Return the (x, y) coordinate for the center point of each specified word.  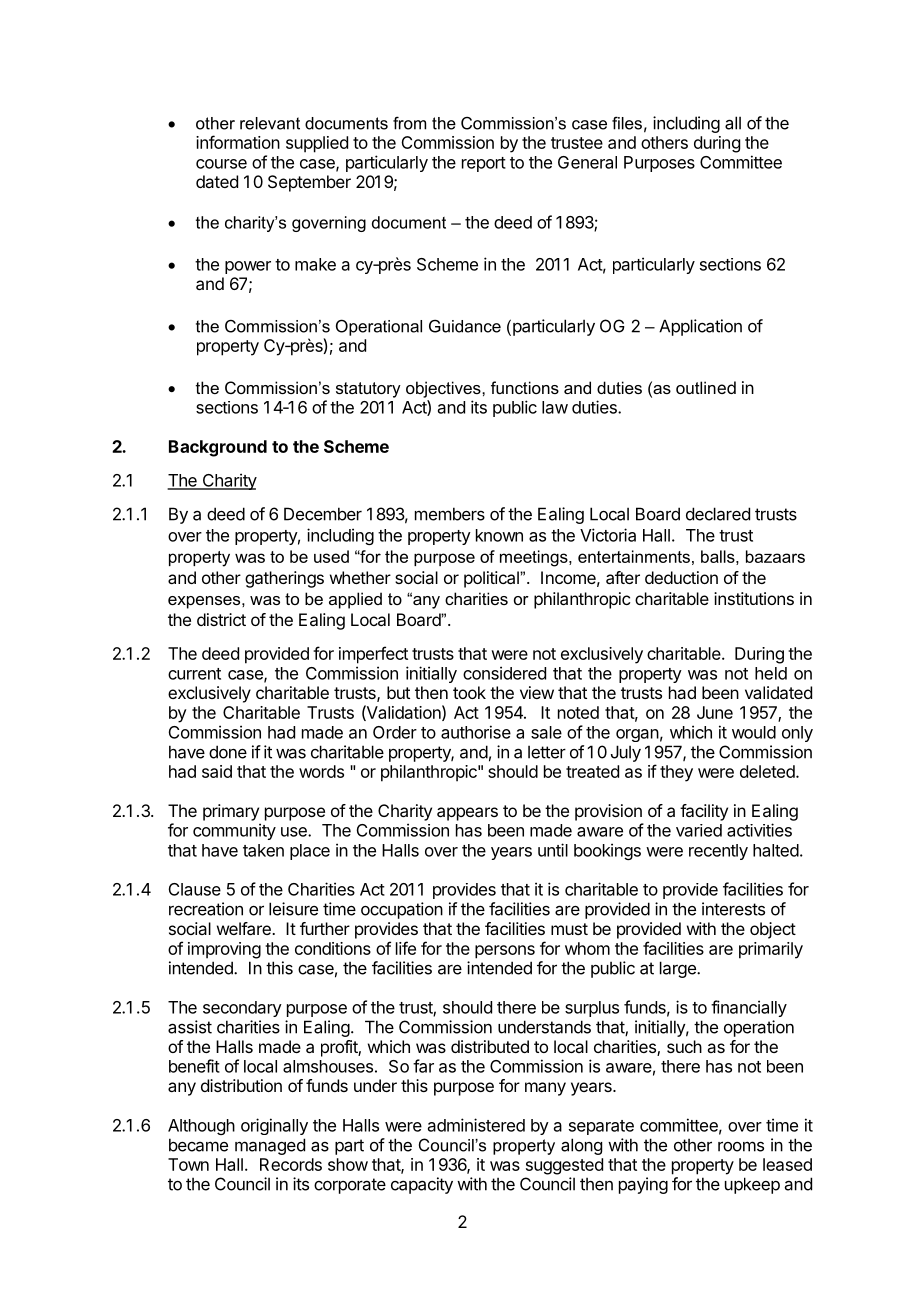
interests (733, 909)
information (238, 142)
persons (505, 952)
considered (504, 673)
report (484, 164)
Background (218, 448)
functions (525, 387)
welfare (245, 928)
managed (270, 1146)
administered (476, 1125)
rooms (741, 1146)
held (771, 673)
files (627, 123)
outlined (706, 387)
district (221, 619)
